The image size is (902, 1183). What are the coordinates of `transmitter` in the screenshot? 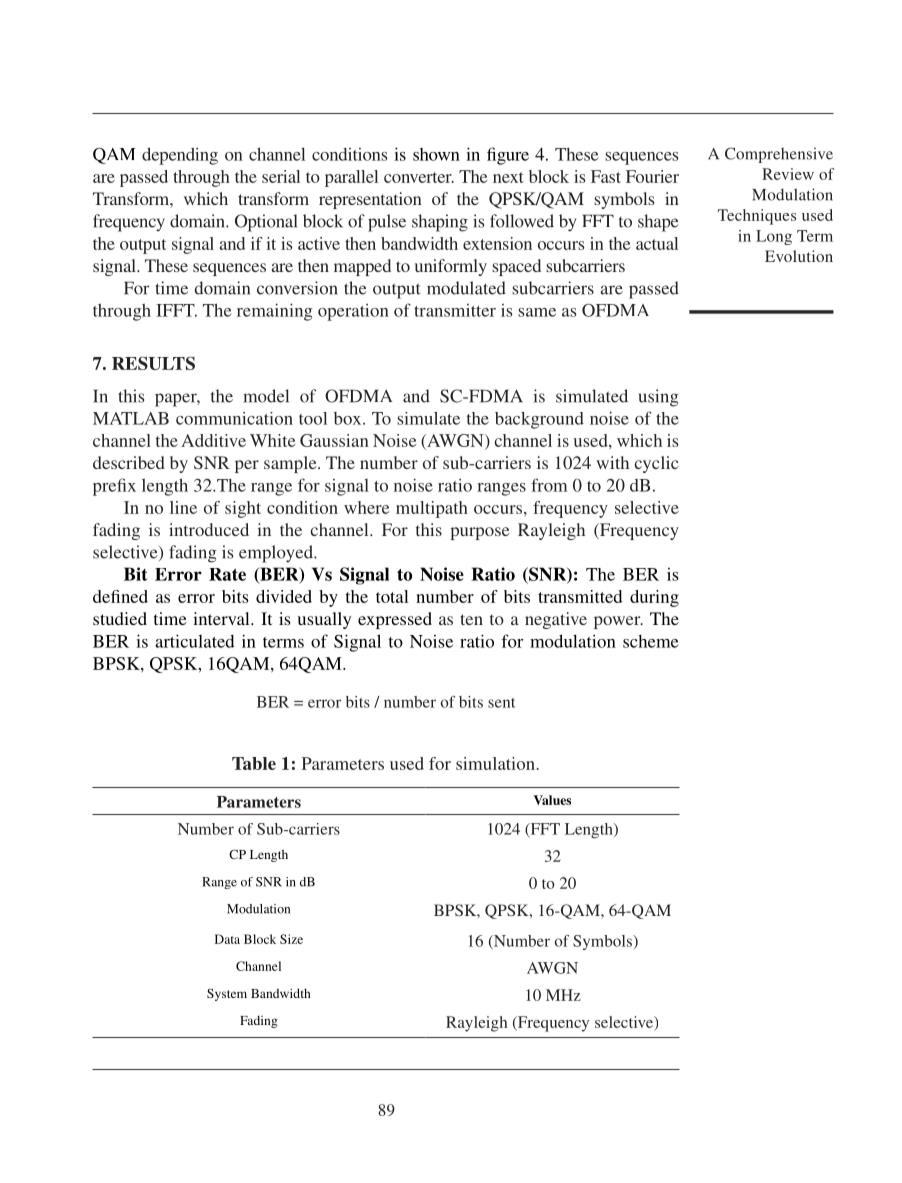 It's located at (455, 310).
